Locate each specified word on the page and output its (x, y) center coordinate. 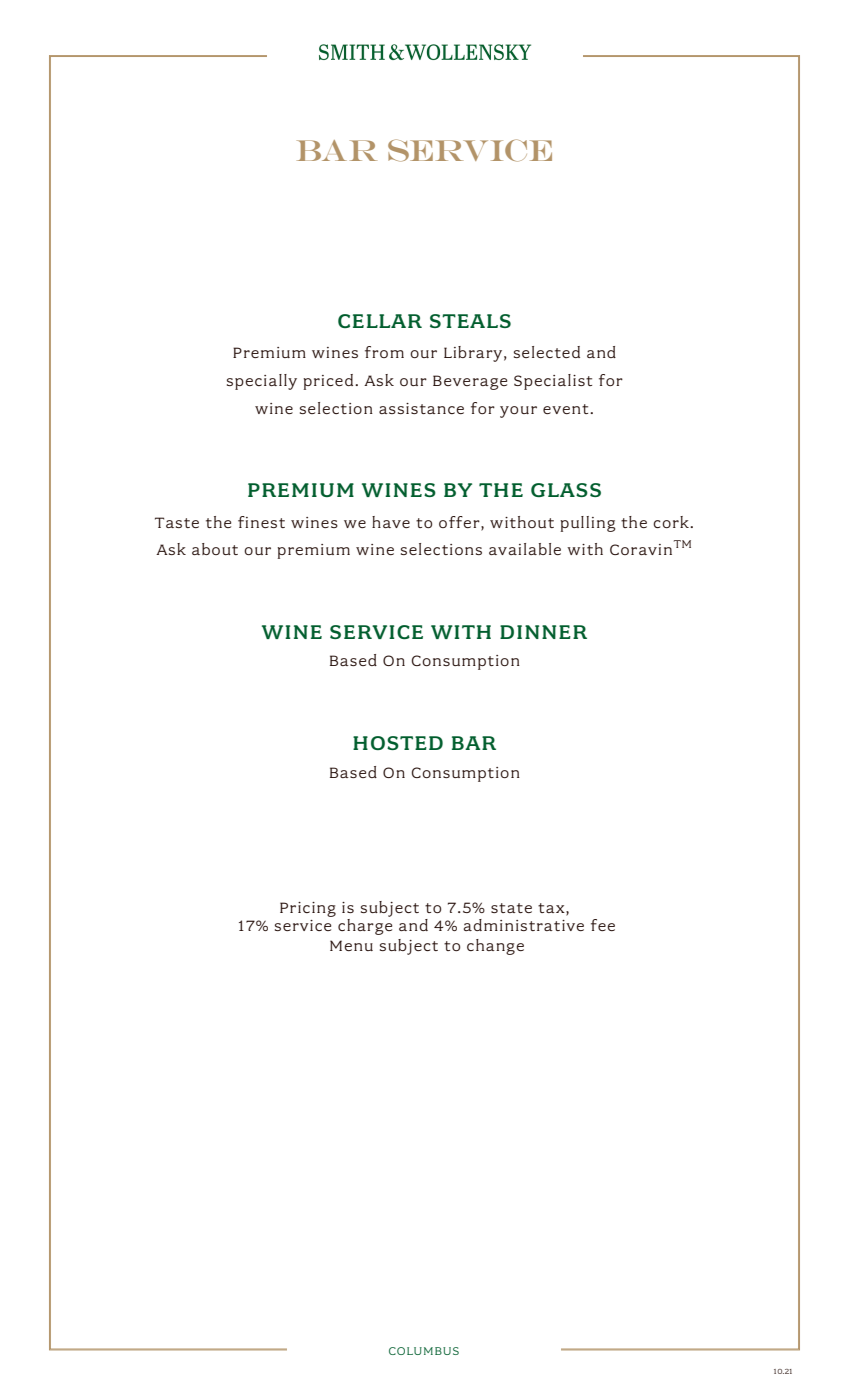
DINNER (543, 632)
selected (547, 352)
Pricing (308, 909)
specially (262, 382)
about (215, 549)
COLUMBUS (424, 1351)
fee (603, 925)
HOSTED (398, 743)
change (495, 947)
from (384, 352)
